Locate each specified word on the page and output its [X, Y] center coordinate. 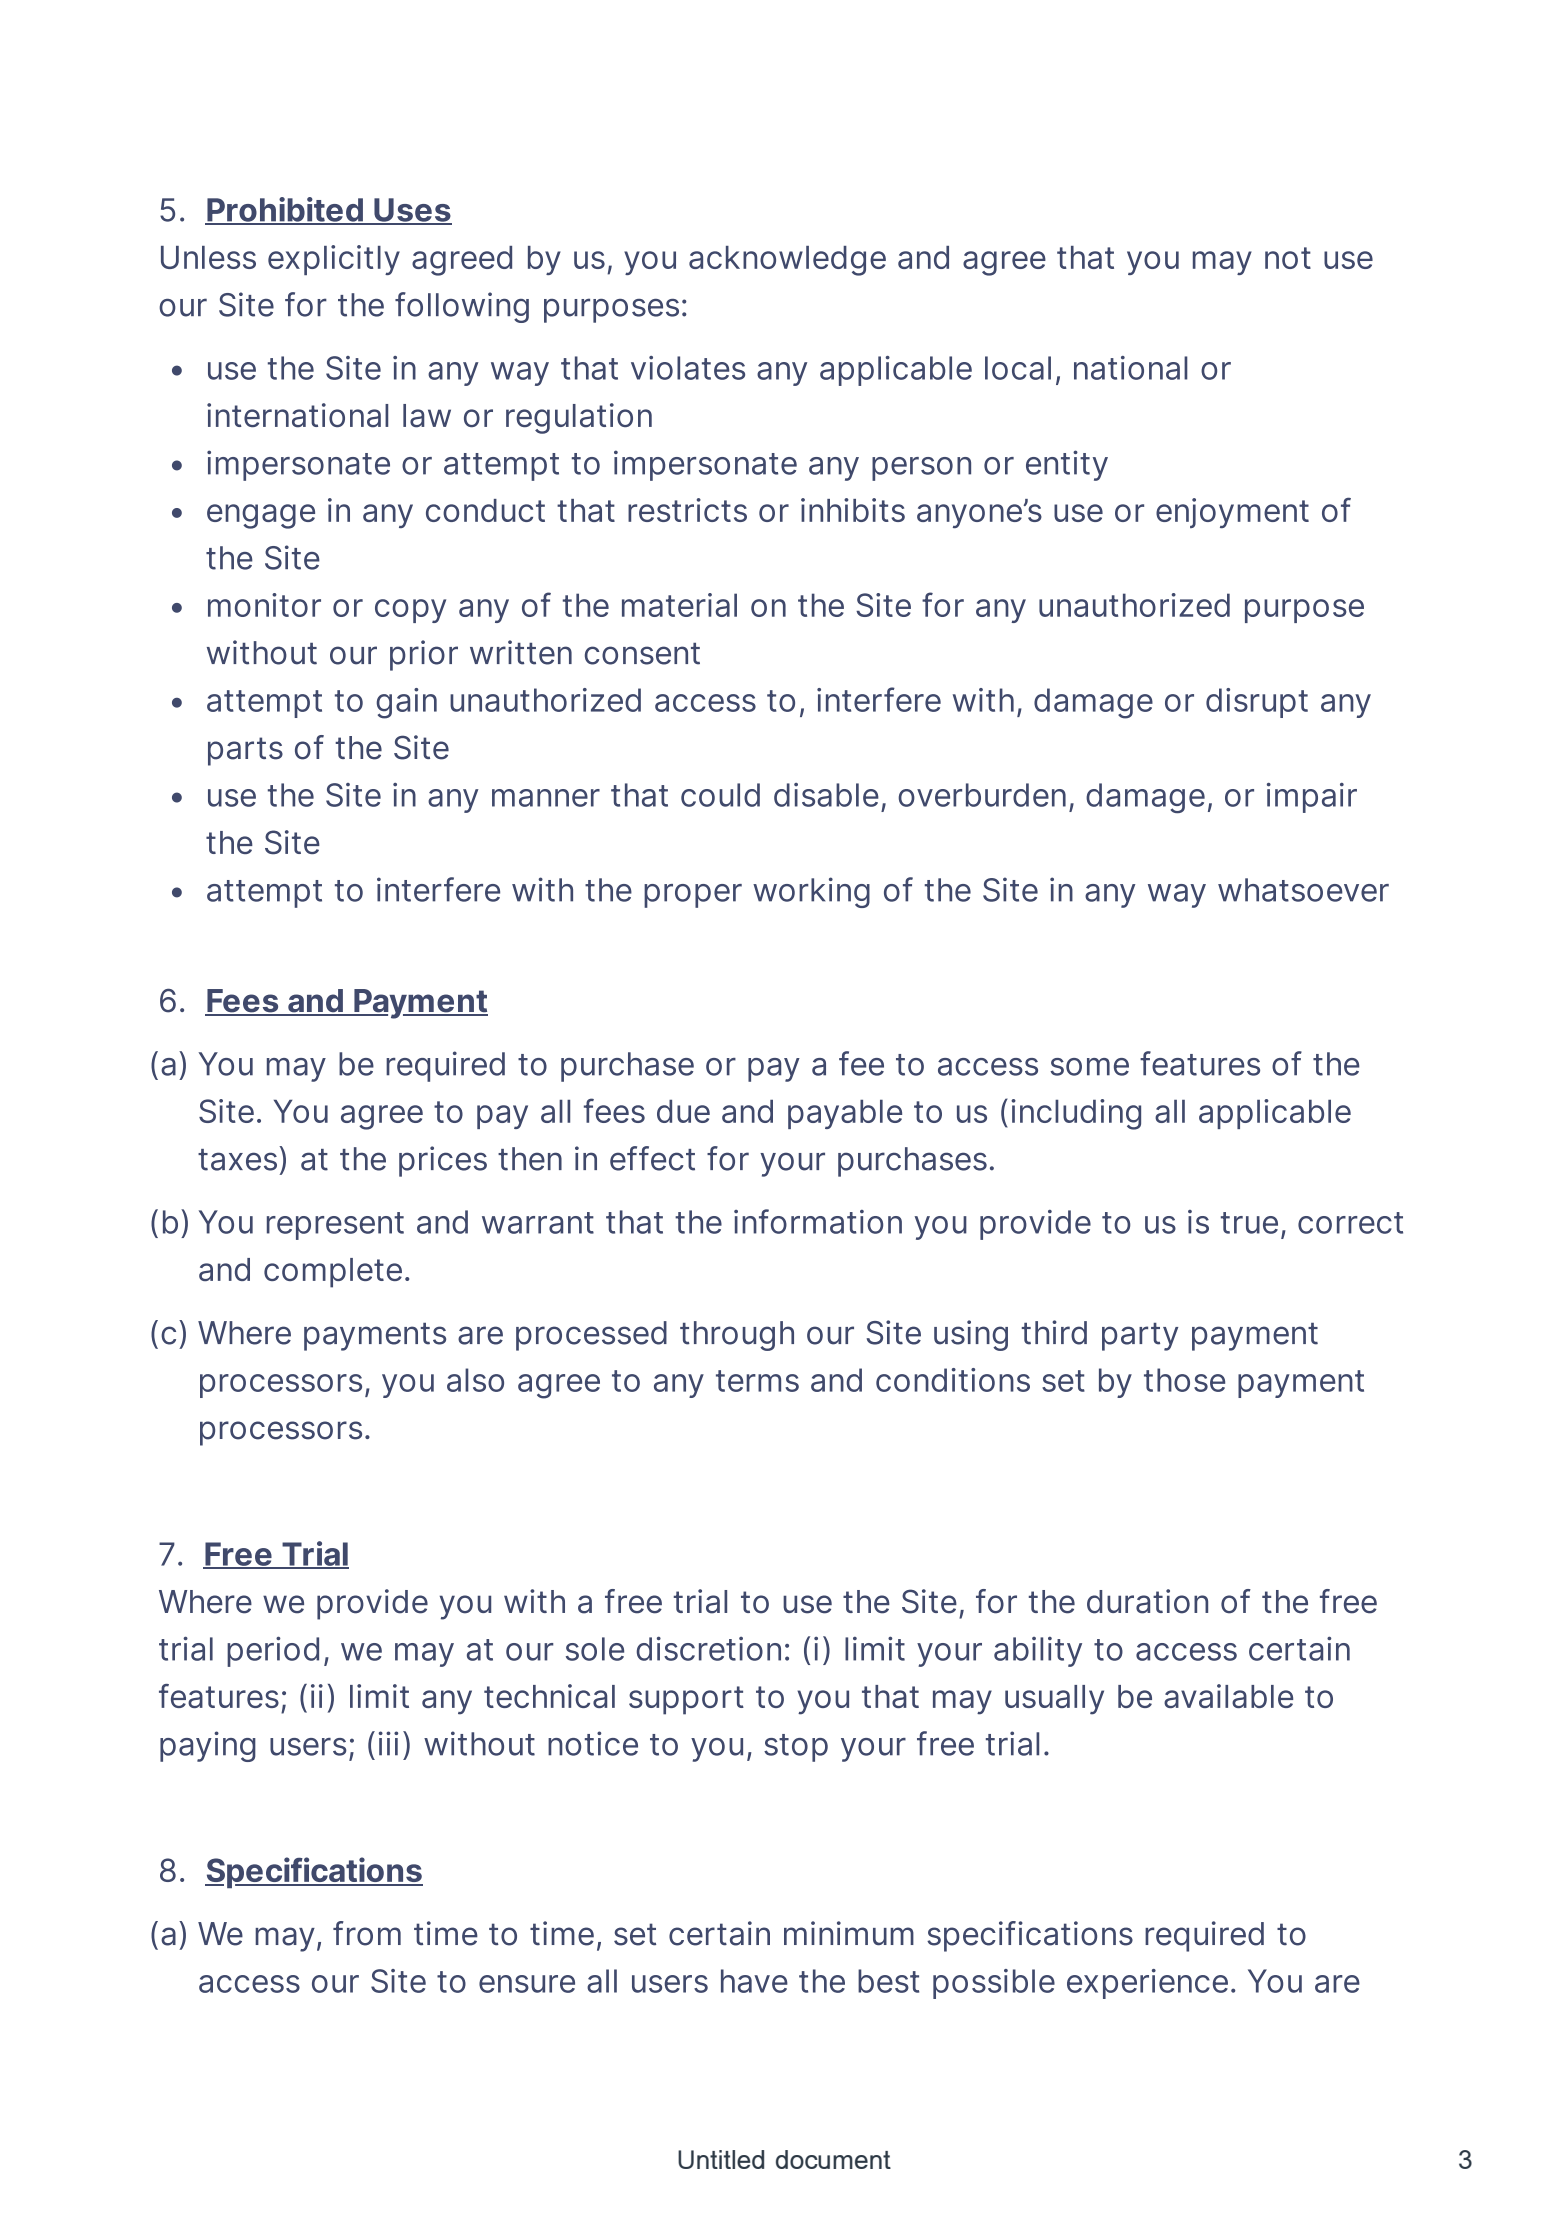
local [1018, 368]
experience [1147, 1984]
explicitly [334, 260]
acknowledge [787, 261]
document [833, 2159]
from [367, 1933]
